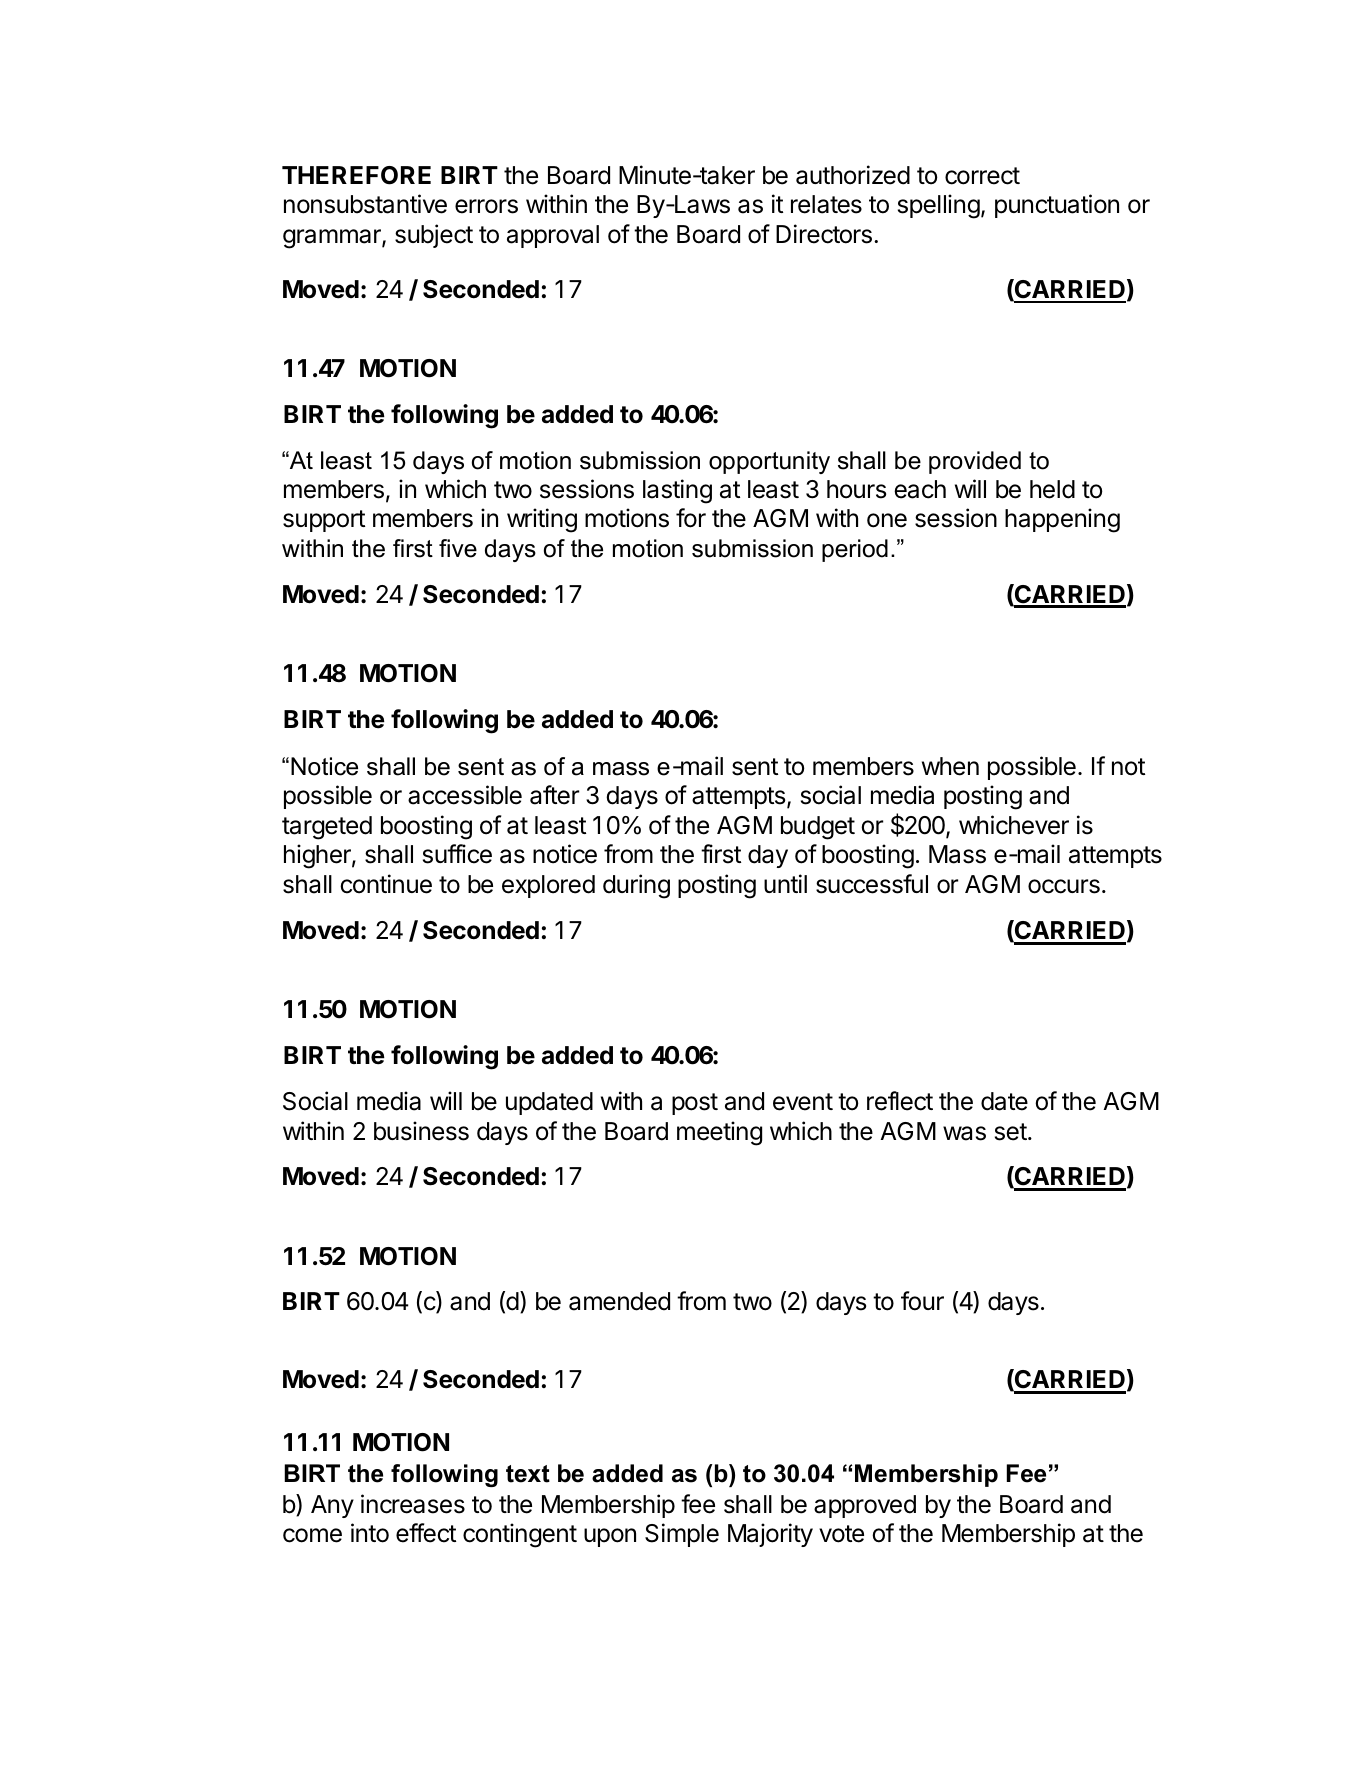 This screenshot has width=1367, height=1769. Describe the element at coordinates (386, 884) in the screenshot. I see `continue` at that location.
